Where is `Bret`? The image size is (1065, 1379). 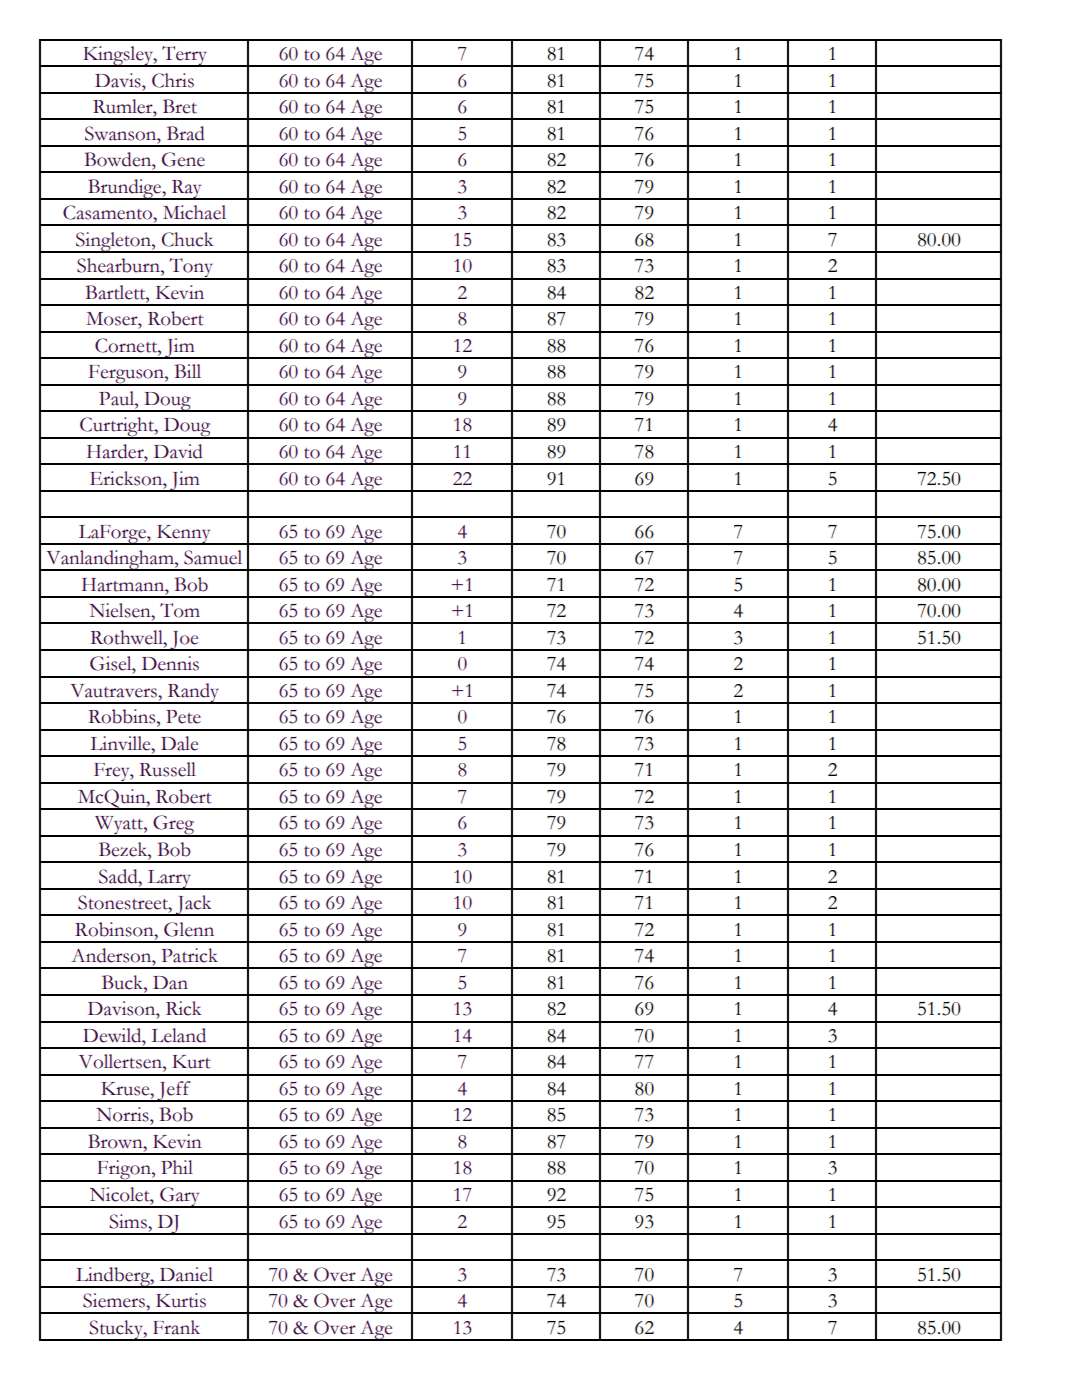 Bret is located at coordinates (180, 106).
